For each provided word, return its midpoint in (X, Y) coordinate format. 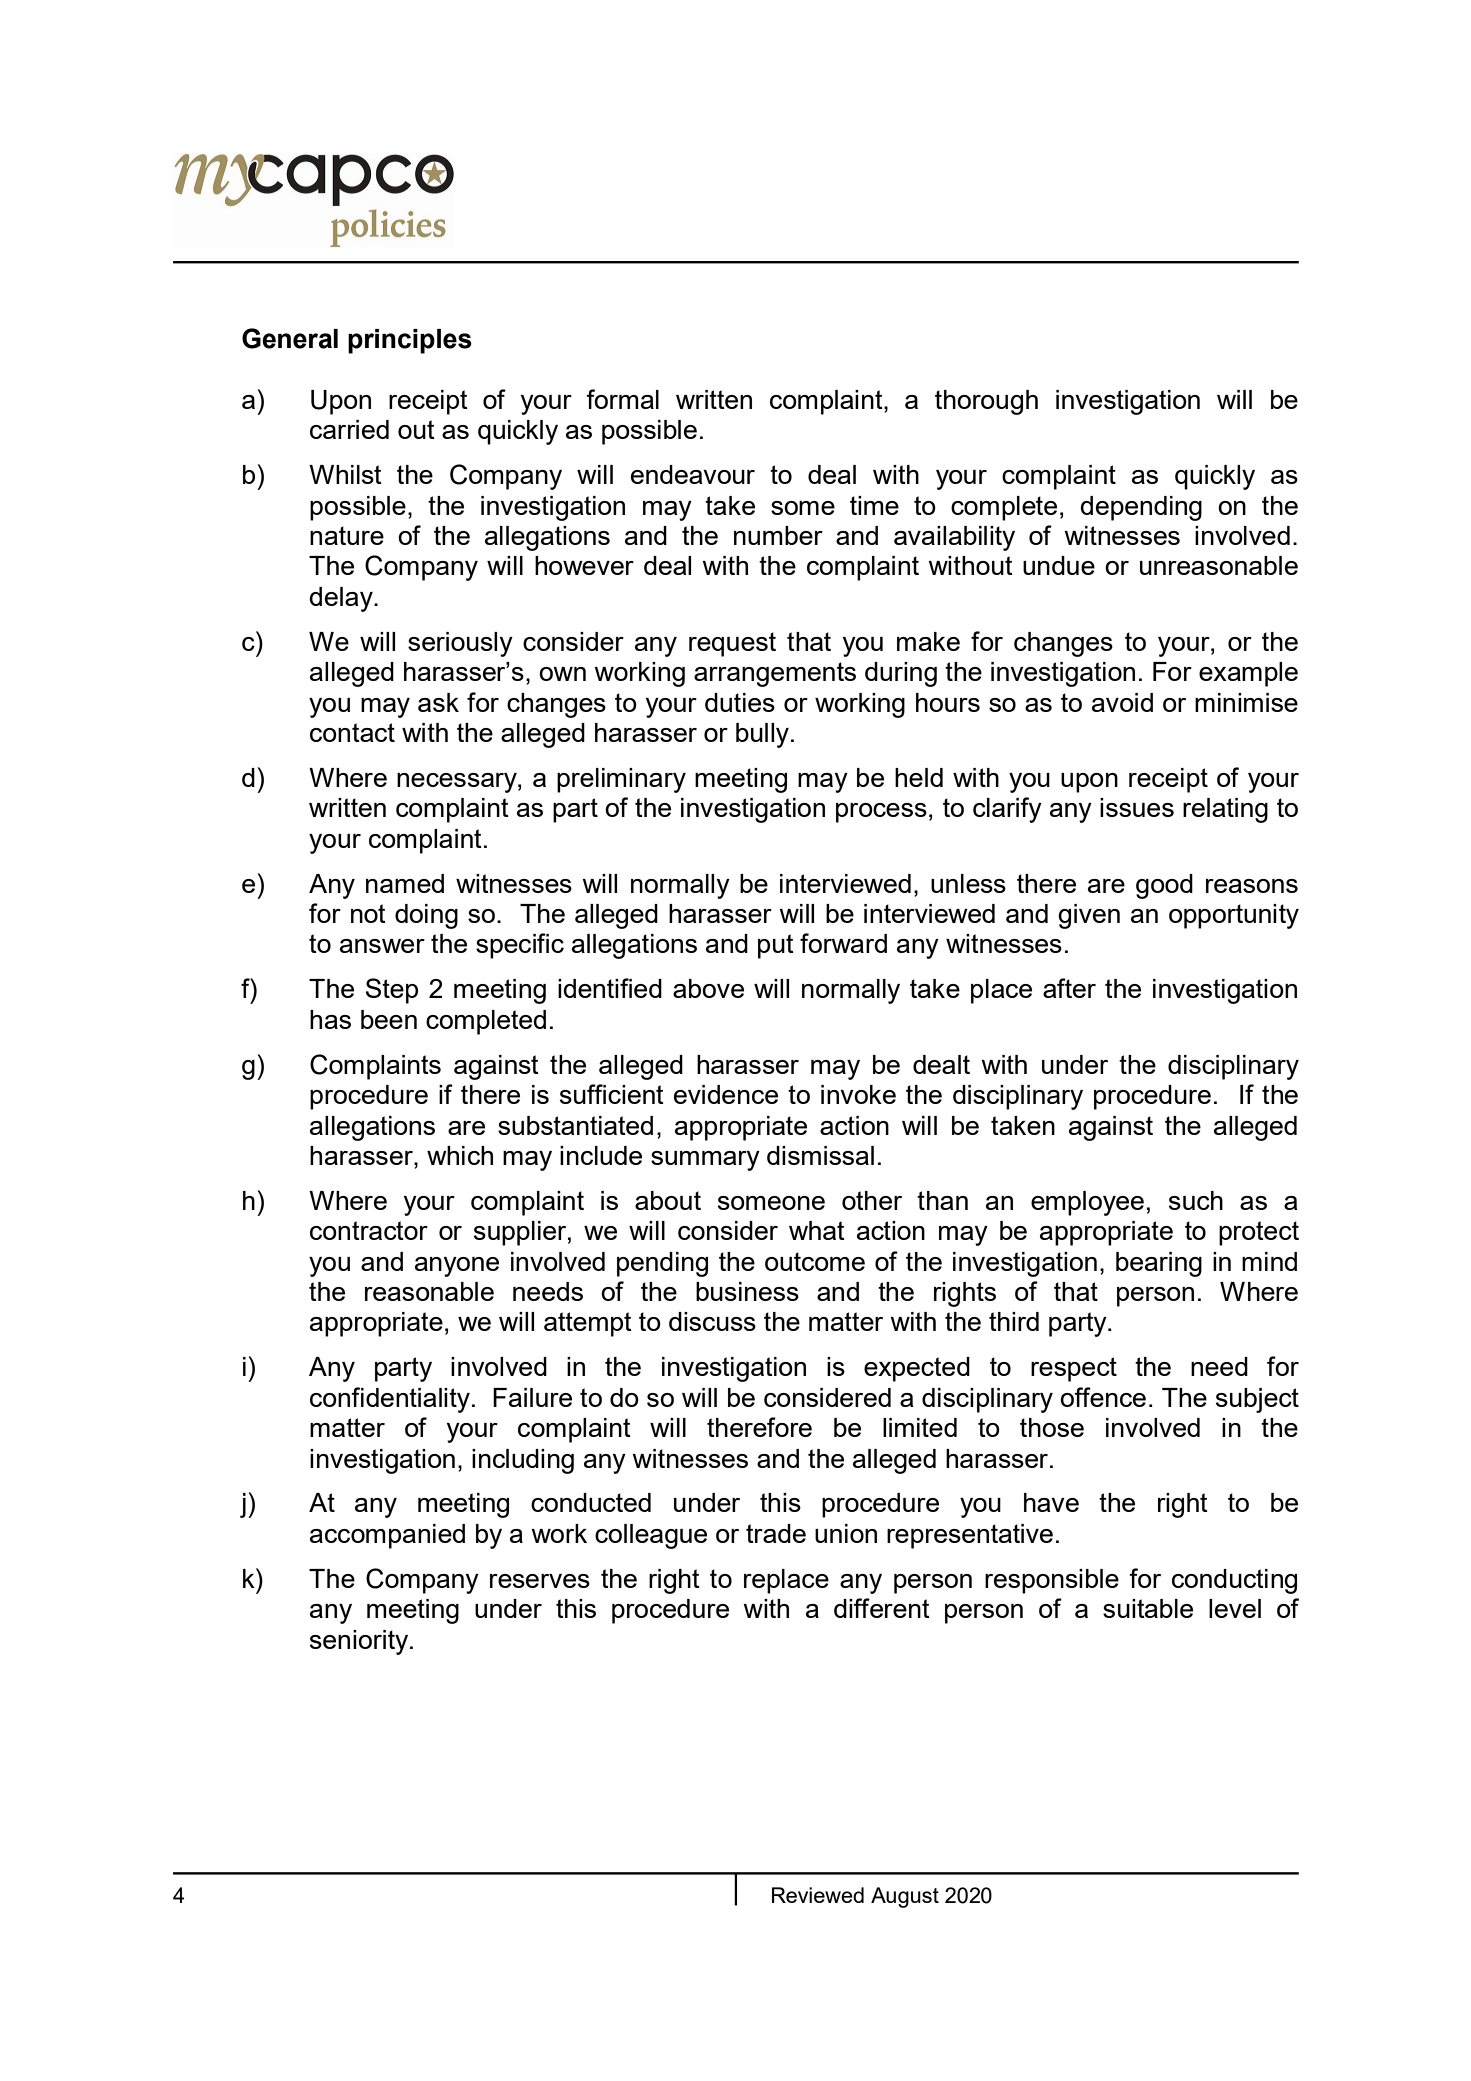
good (1164, 886)
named (405, 883)
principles (410, 341)
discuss (712, 1321)
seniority (360, 1642)
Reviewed (818, 1895)
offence (1103, 1397)
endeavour (693, 474)
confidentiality (390, 1400)
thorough (986, 402)
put (776, 946)
